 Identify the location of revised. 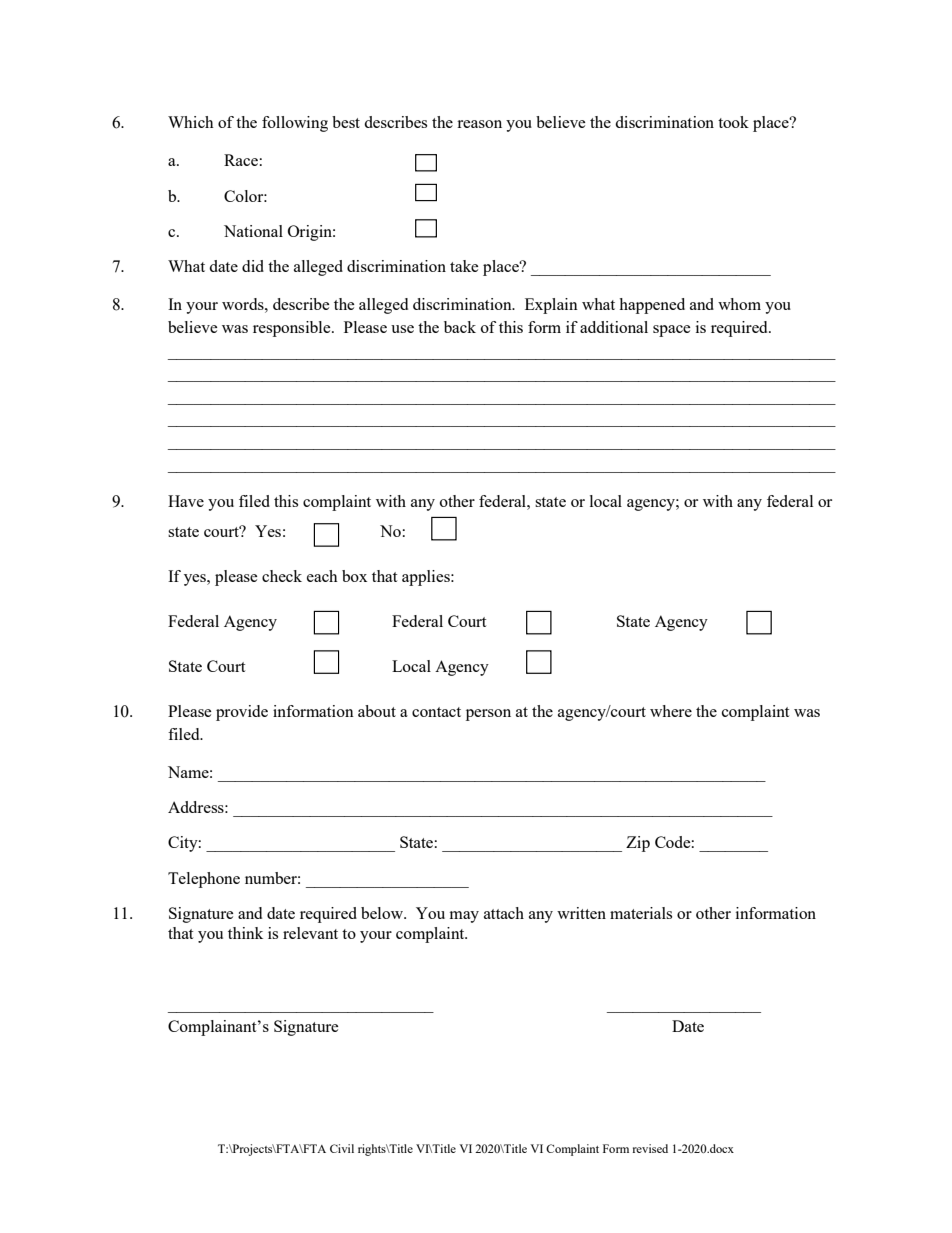
(650, 1148).
